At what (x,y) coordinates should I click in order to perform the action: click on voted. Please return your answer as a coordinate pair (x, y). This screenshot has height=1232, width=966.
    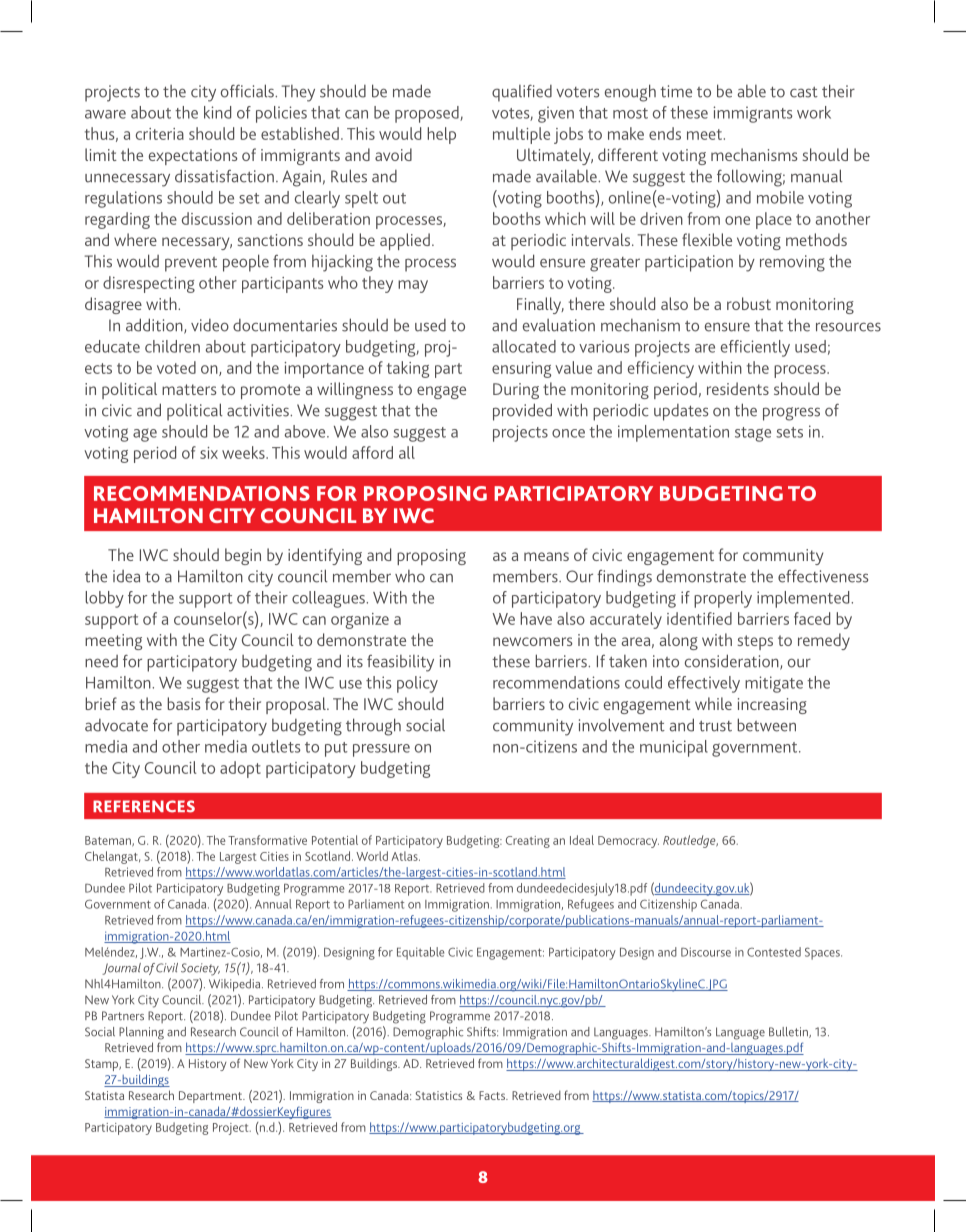
    Looking at the image, I should click on (176, 367).
